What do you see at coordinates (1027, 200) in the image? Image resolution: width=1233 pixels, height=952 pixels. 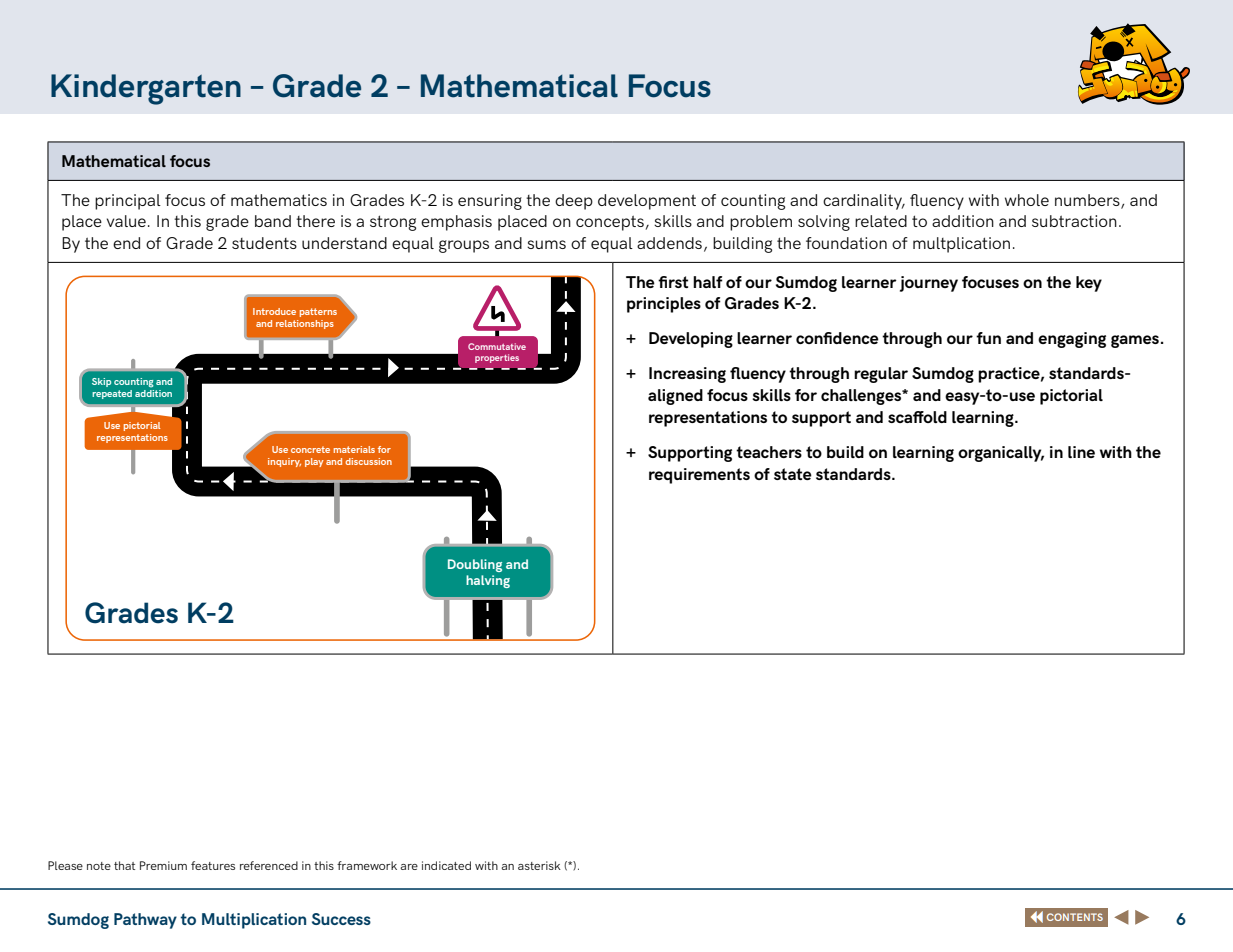 I see `whole` at bounding box center [1027, 200].
